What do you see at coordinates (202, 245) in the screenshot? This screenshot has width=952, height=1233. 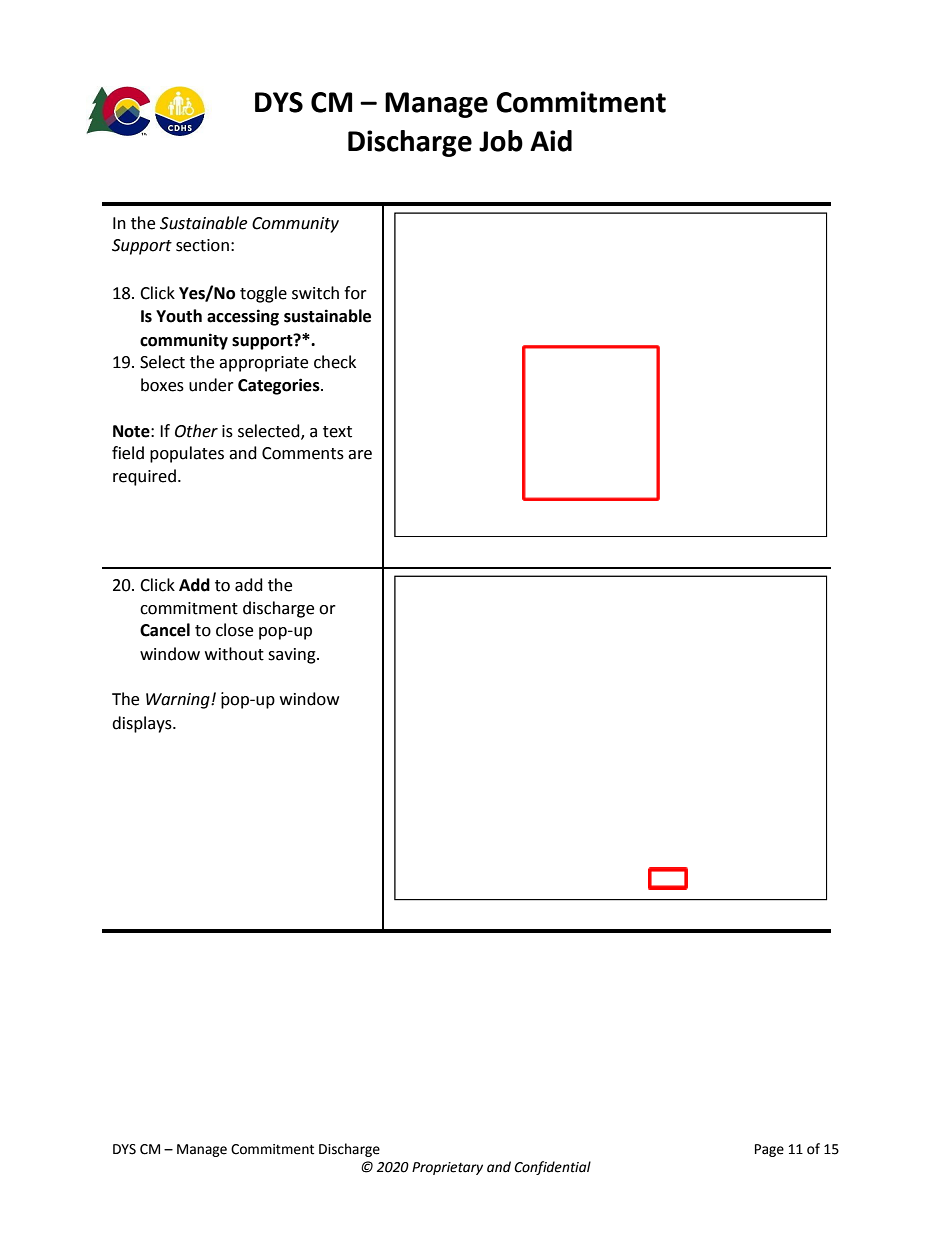 I see `section` at bounding box center [202, 245].
